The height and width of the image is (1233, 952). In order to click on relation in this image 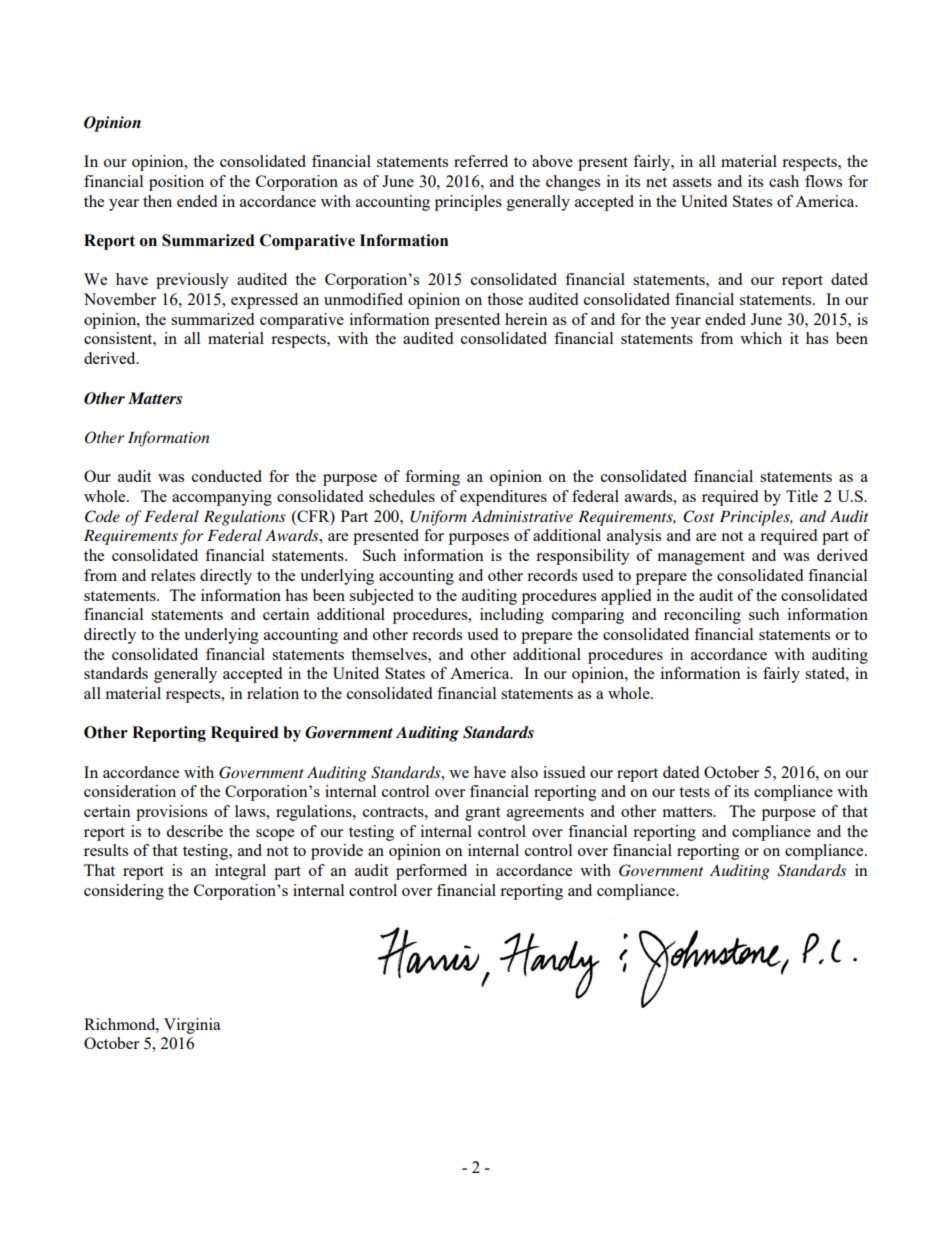, I will do `click(273, 693)`.
